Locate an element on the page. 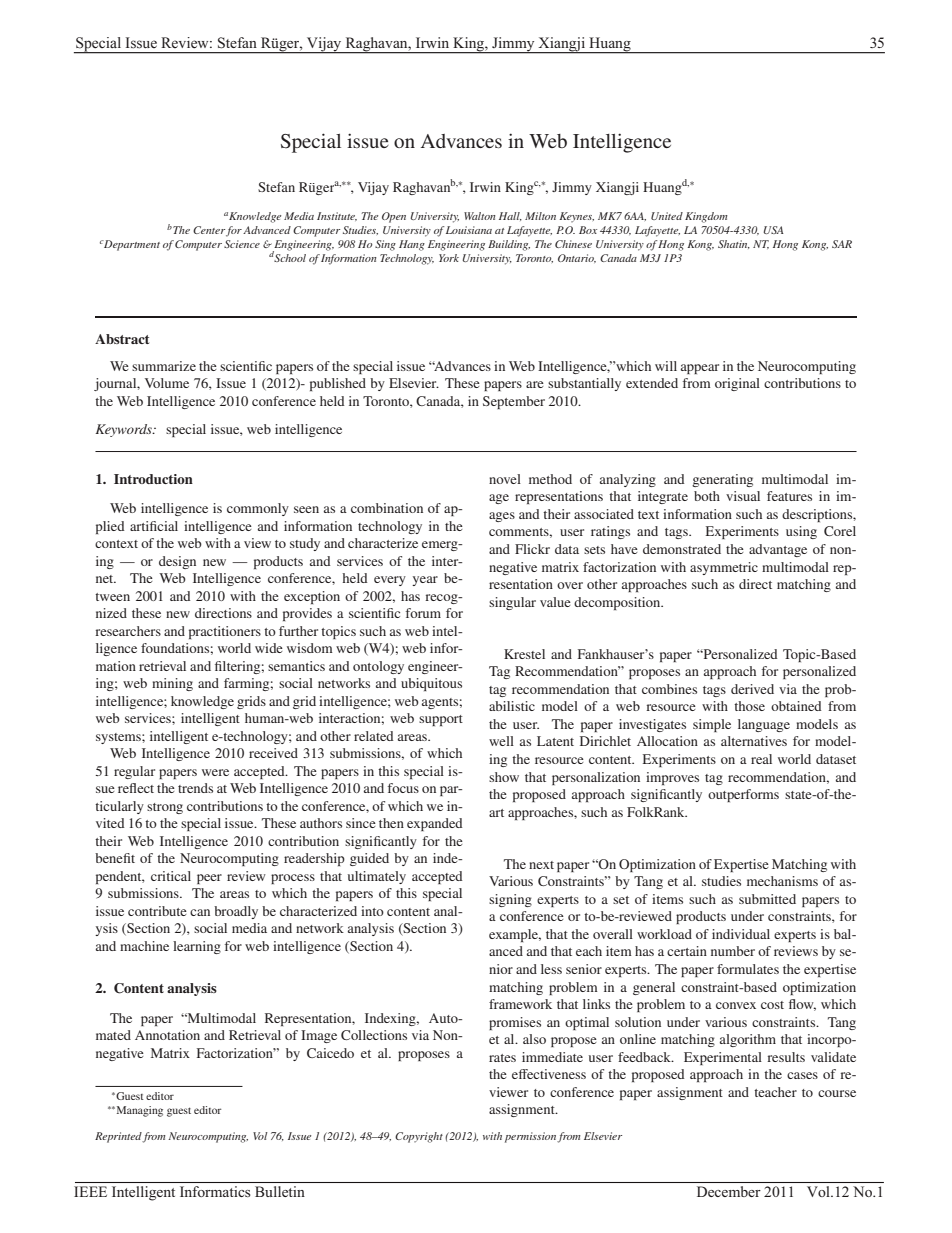  individual is located at coordinates (741, 934).
